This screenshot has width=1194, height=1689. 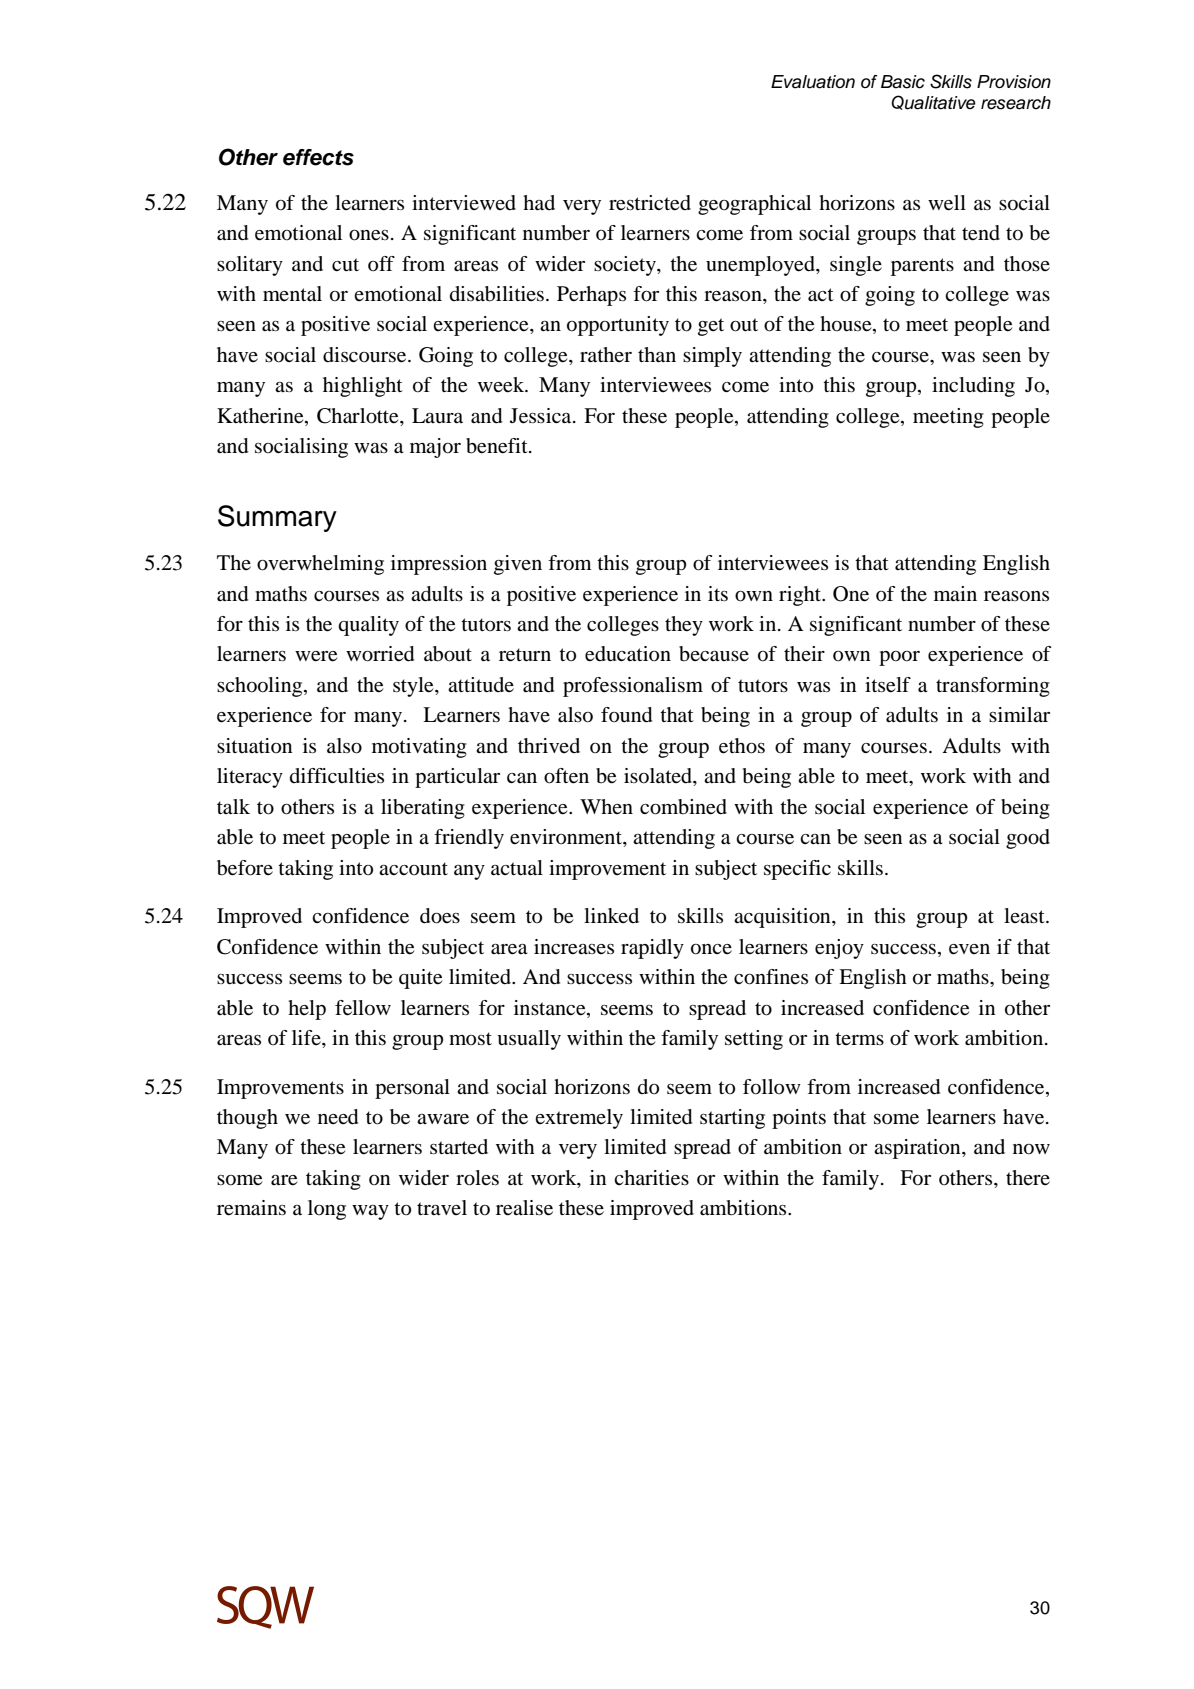 I want to click on account, so click(x=413, y=869).
